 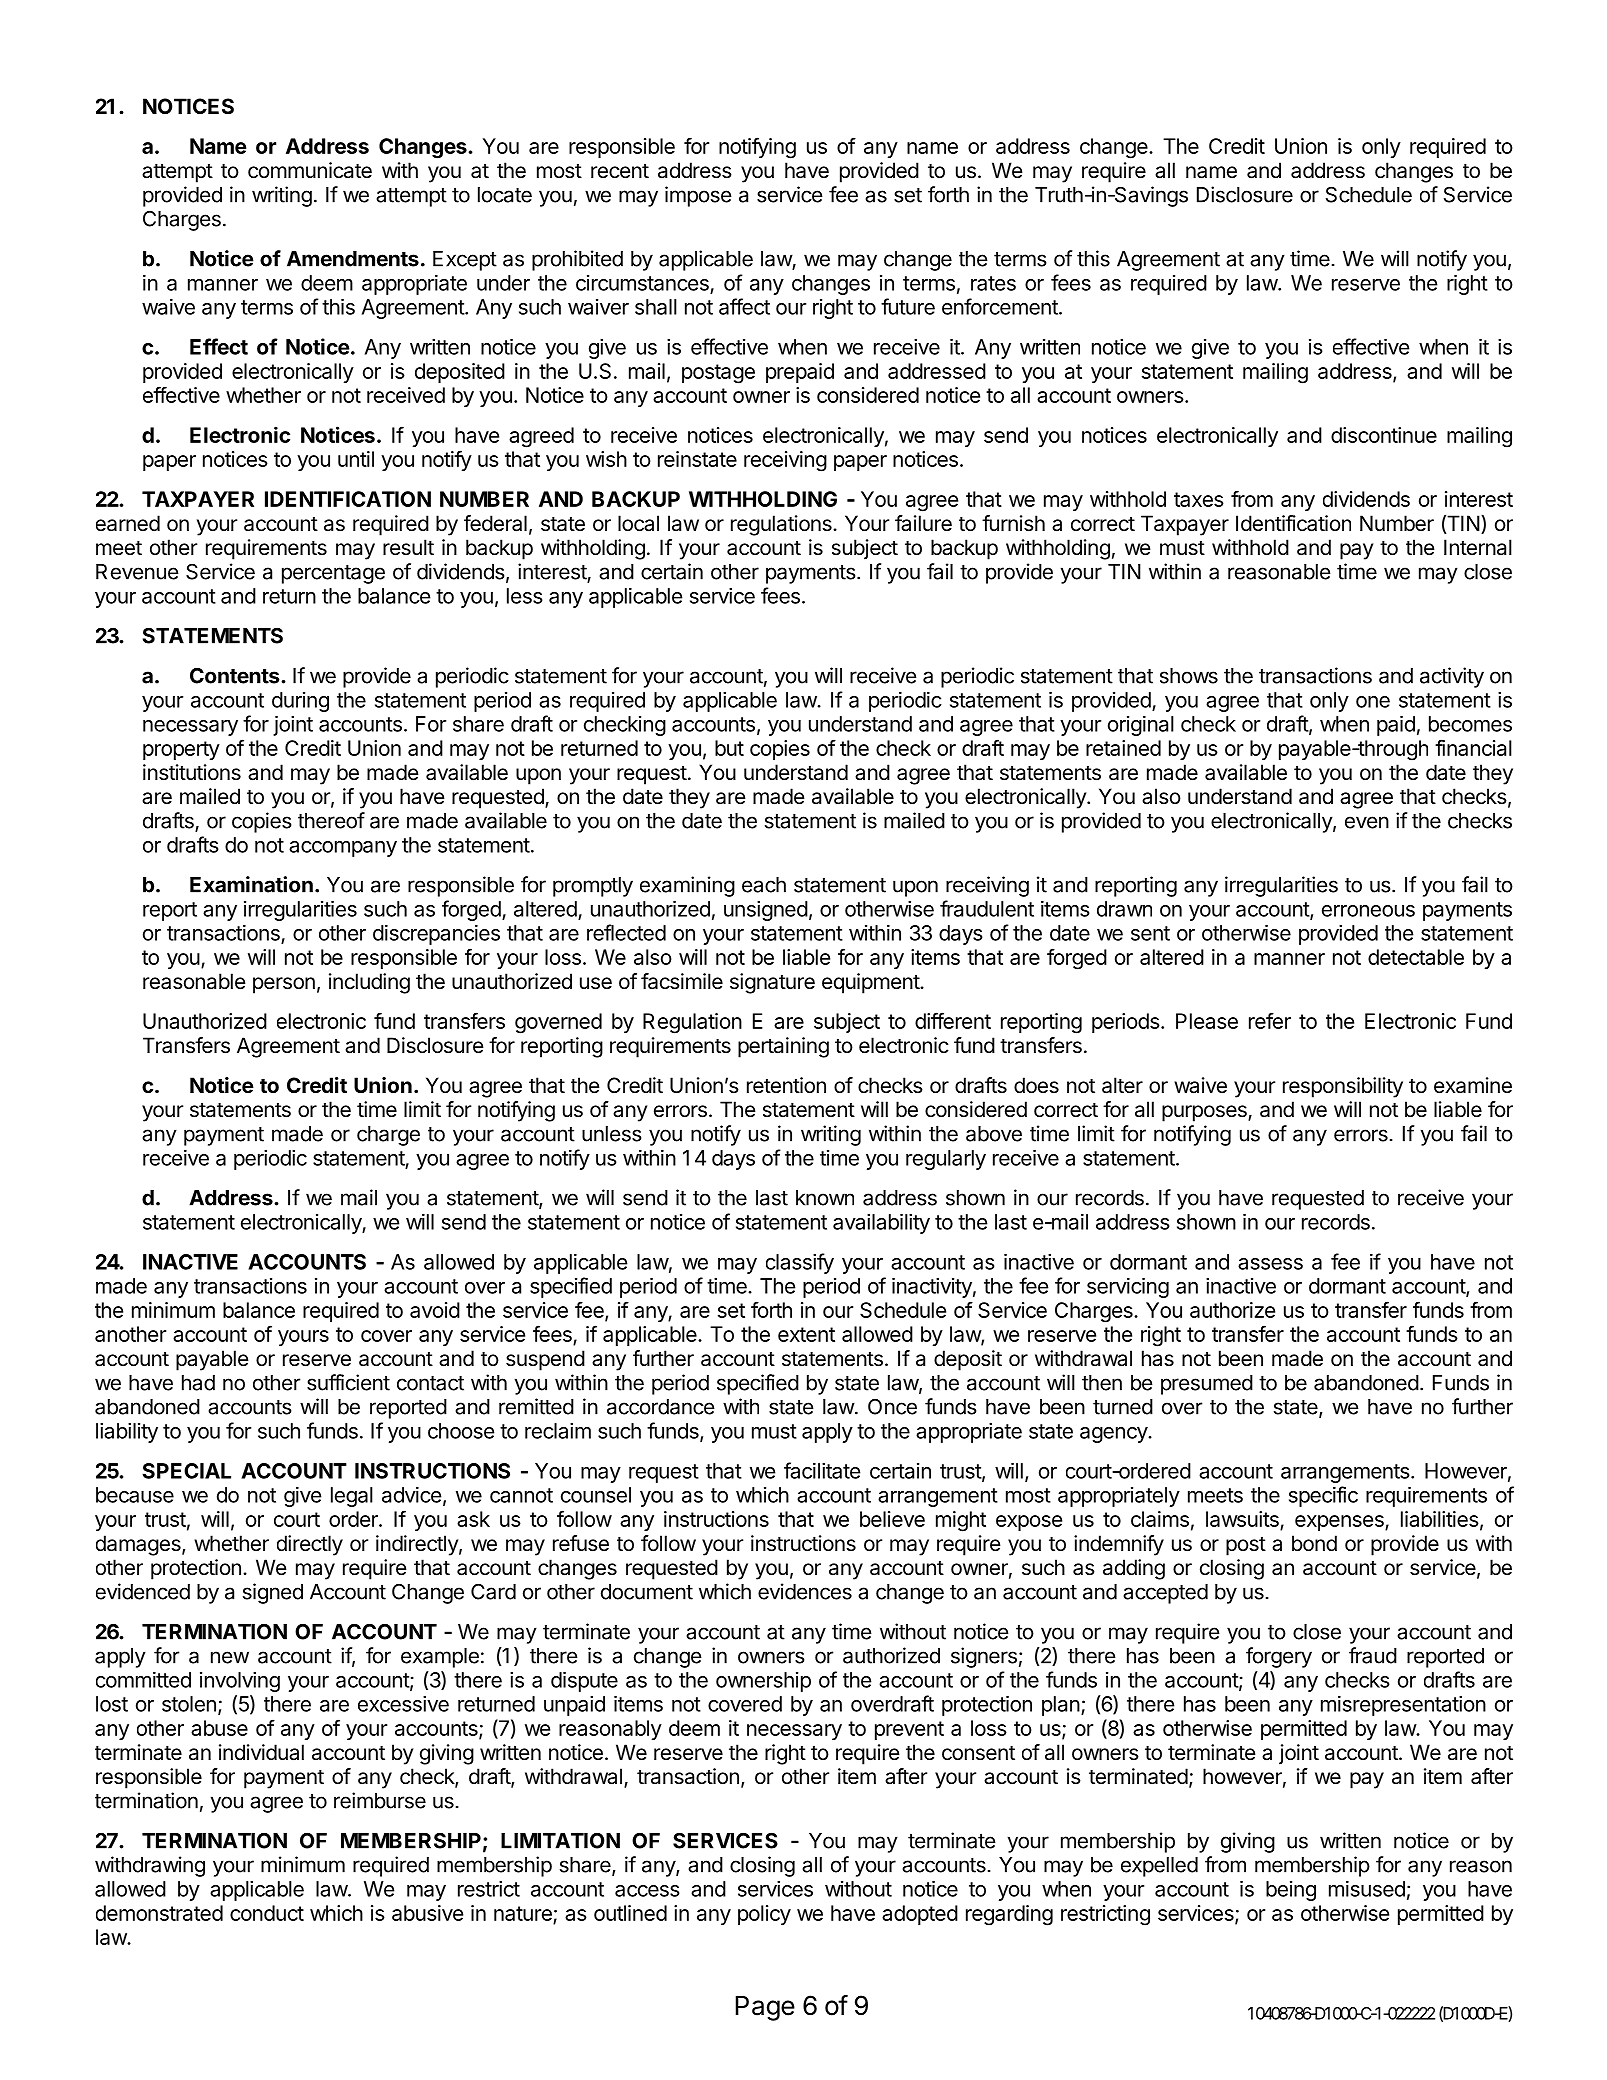 I want to click on discontinue, so click(x=1384, y=435).
